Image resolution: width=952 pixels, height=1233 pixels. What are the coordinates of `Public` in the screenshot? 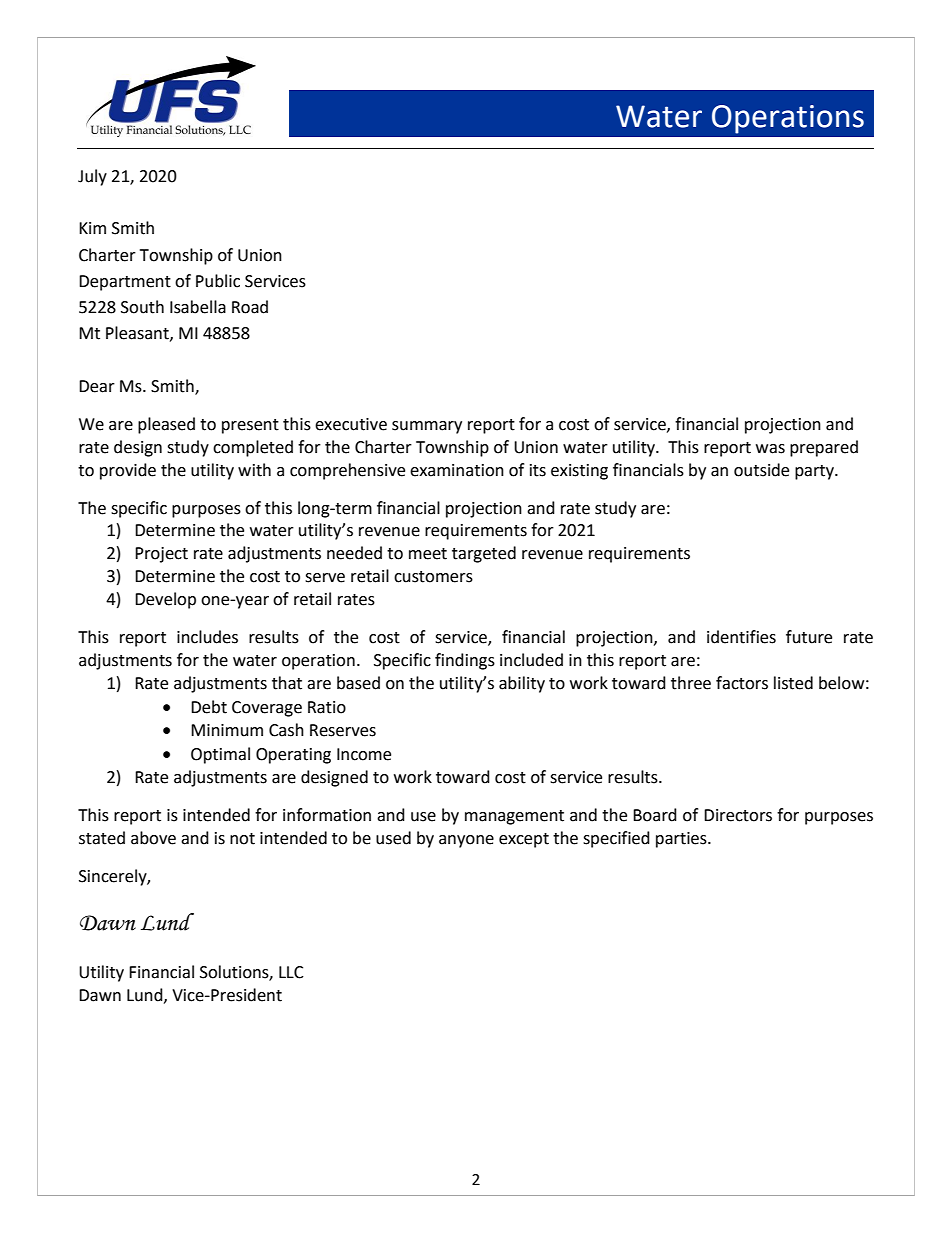 It's located at (218, 281).
